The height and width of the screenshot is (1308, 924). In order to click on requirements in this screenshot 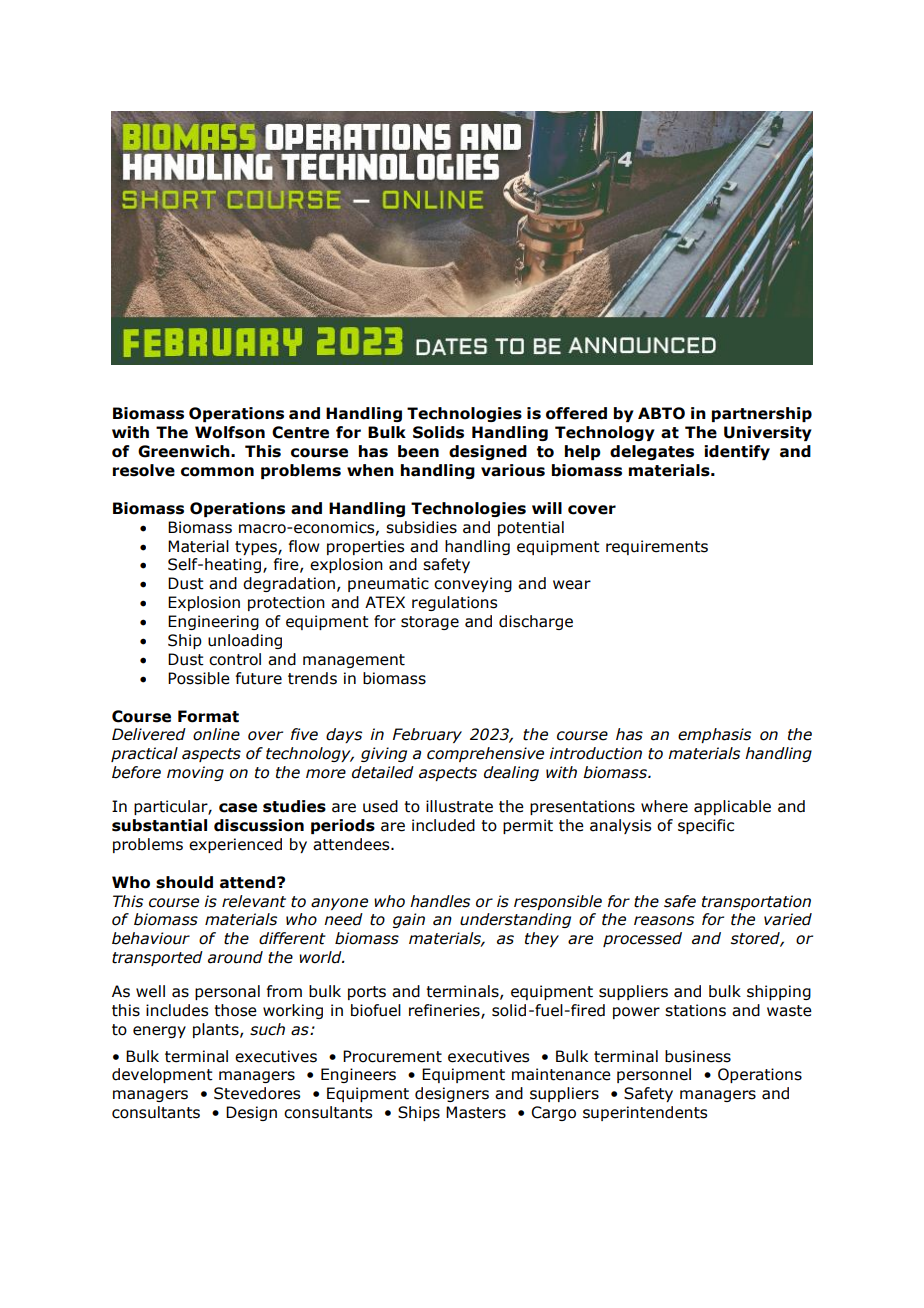, I will do `click(657, 547)`.
